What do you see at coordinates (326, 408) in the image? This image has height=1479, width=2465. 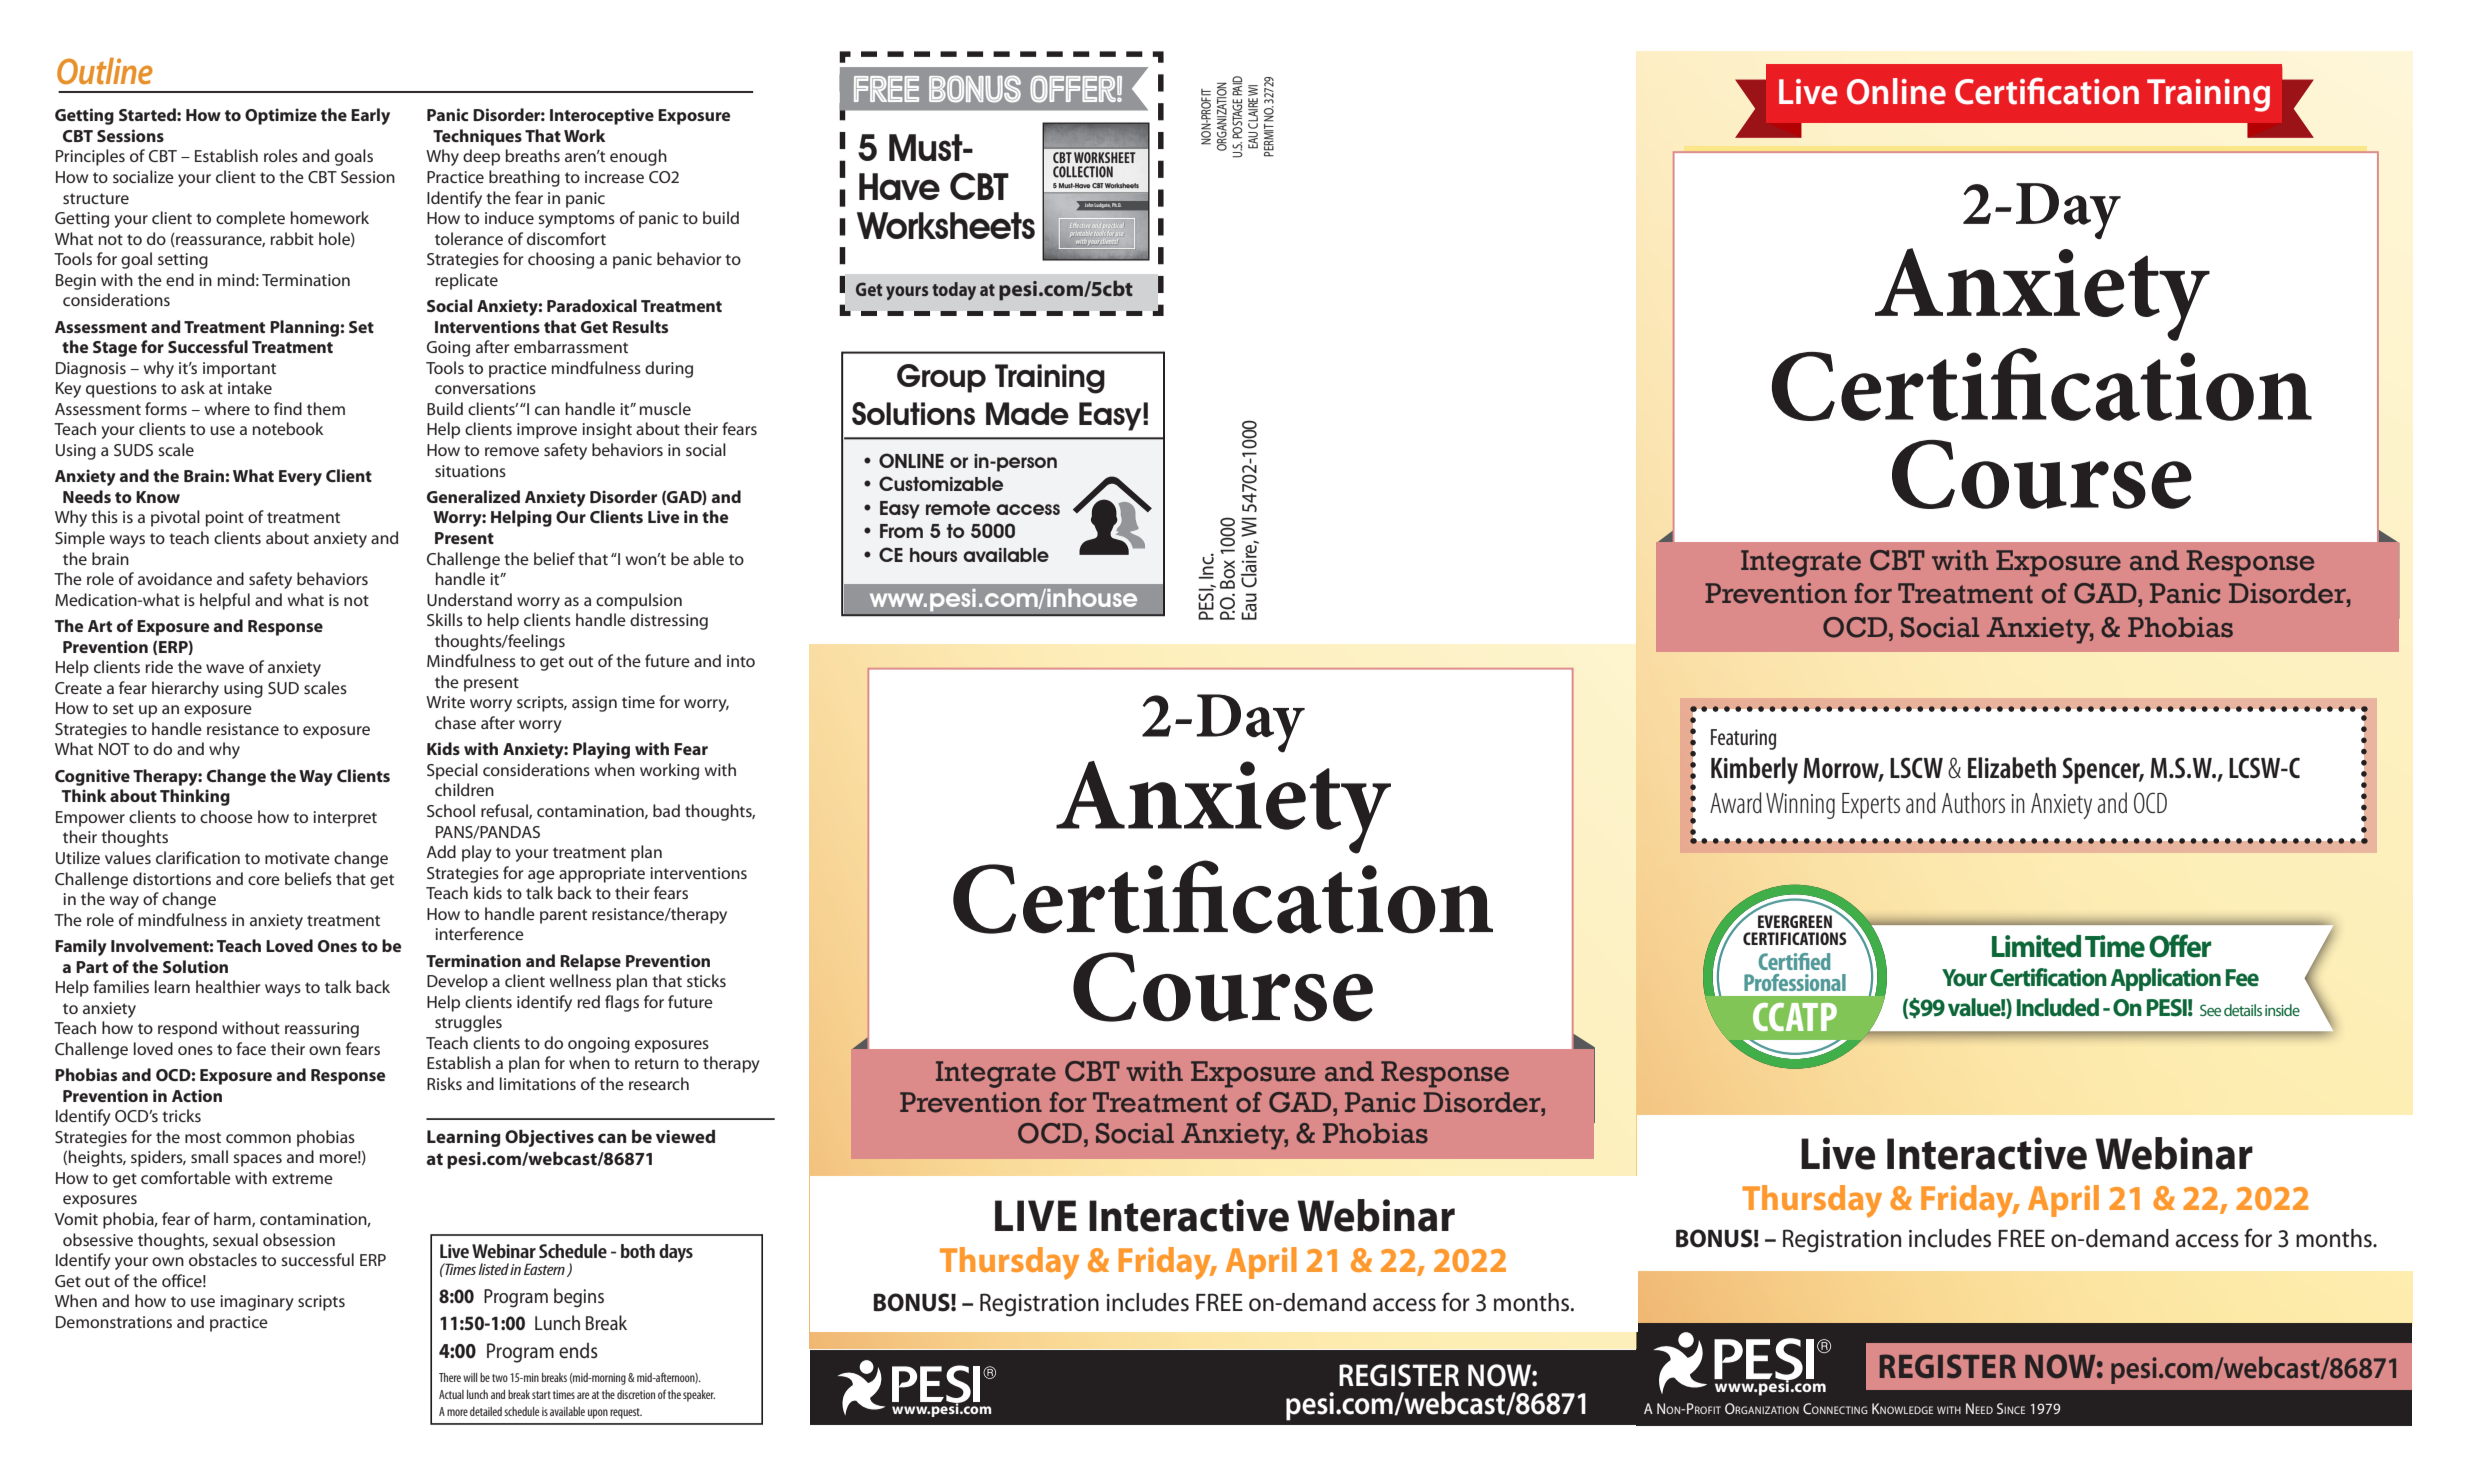 I see `them` at bounding box center [326, 408].
